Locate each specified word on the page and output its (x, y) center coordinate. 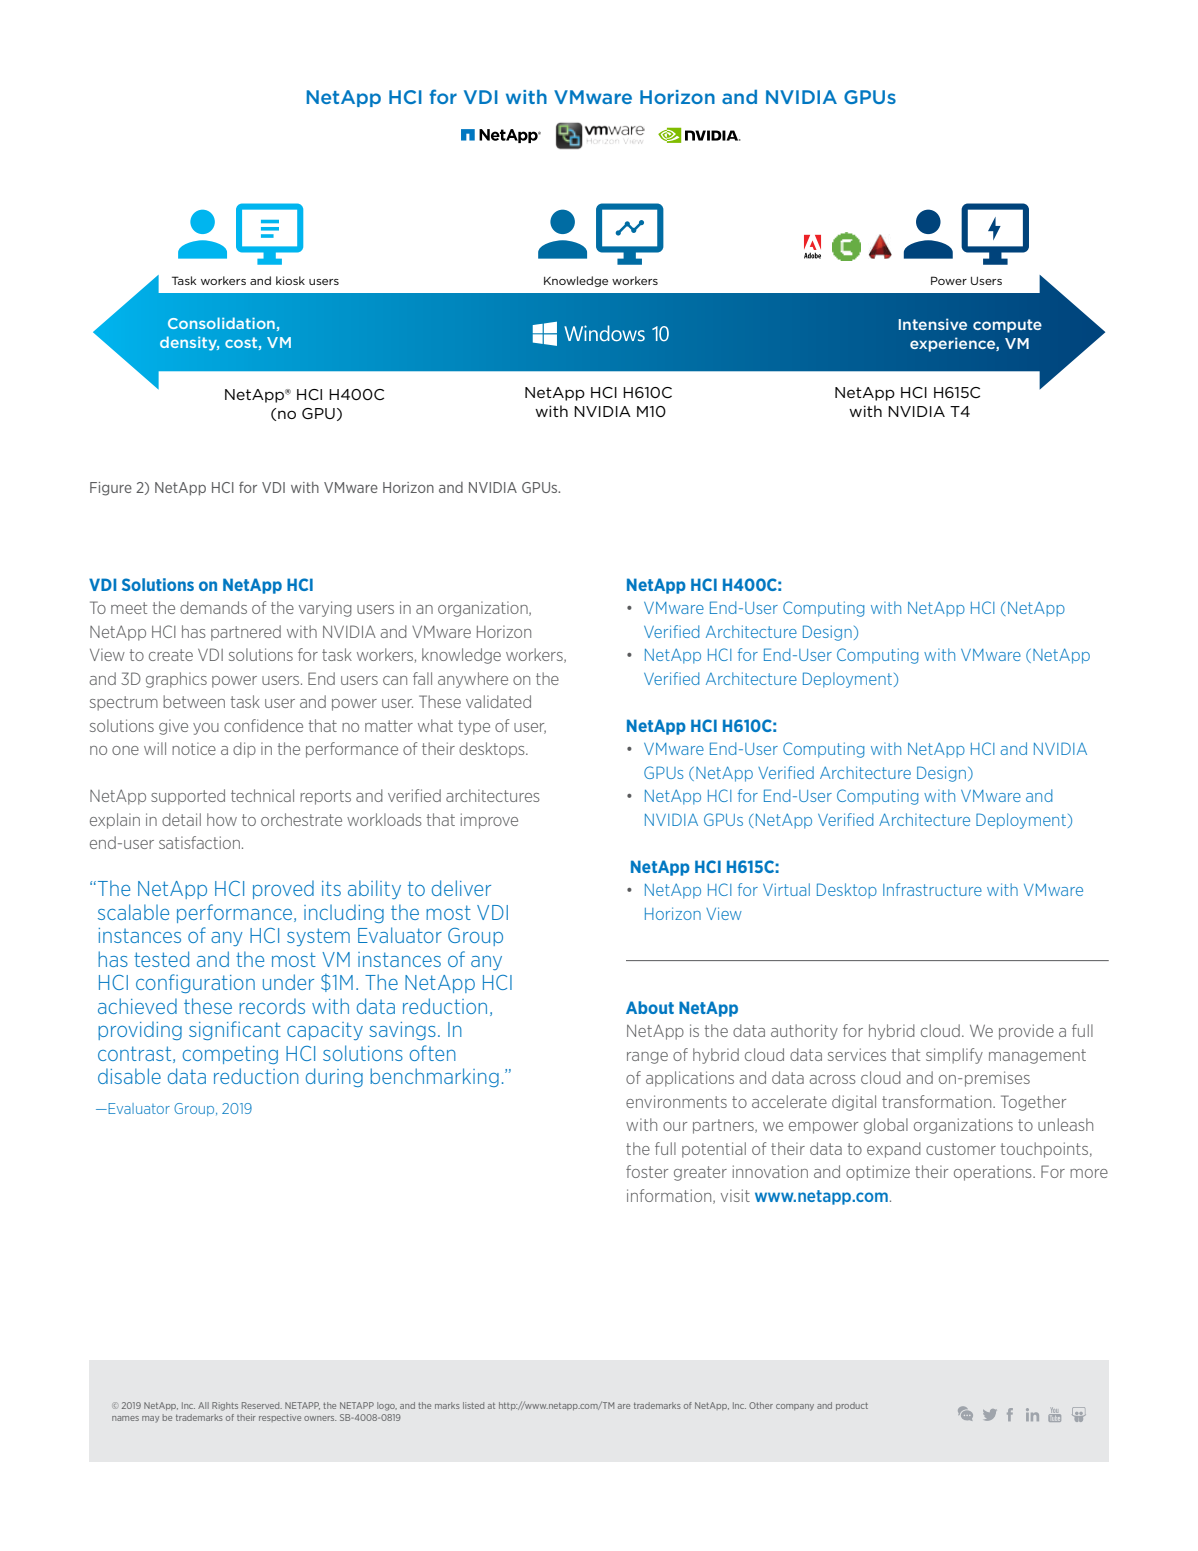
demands (213, 607)
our (675, 1126)
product (852, 1406)
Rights (225, 1406)
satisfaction (199, 842)
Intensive (933, 324)
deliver (461, 888)
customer (961, 1149)
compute (1007, 326)
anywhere (473, 680)
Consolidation (221, 323)
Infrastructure (932, 889)
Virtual (786, 889)
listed (473, 1405)
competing (230, 1055)
